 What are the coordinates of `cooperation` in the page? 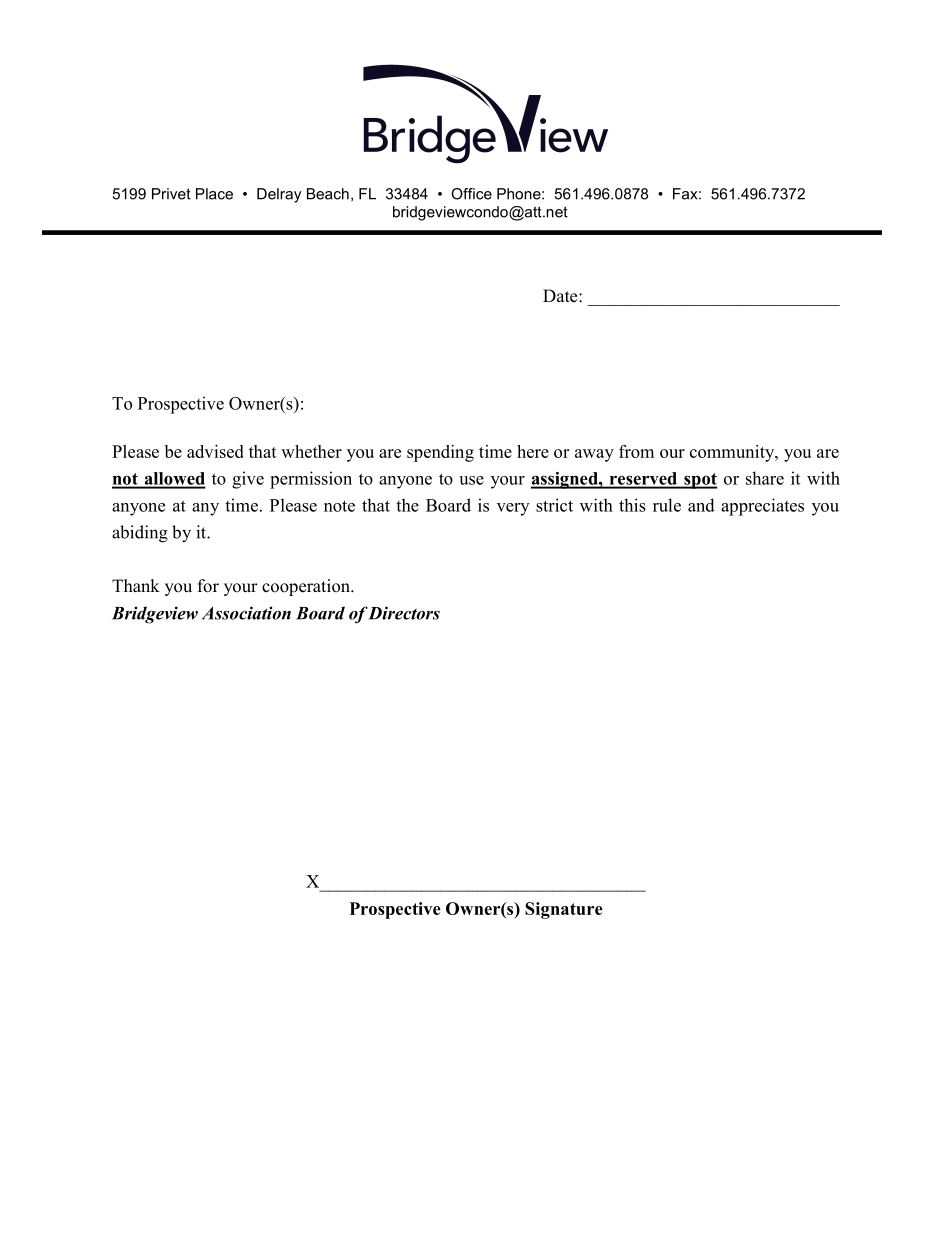 It's located at (307, 587).
